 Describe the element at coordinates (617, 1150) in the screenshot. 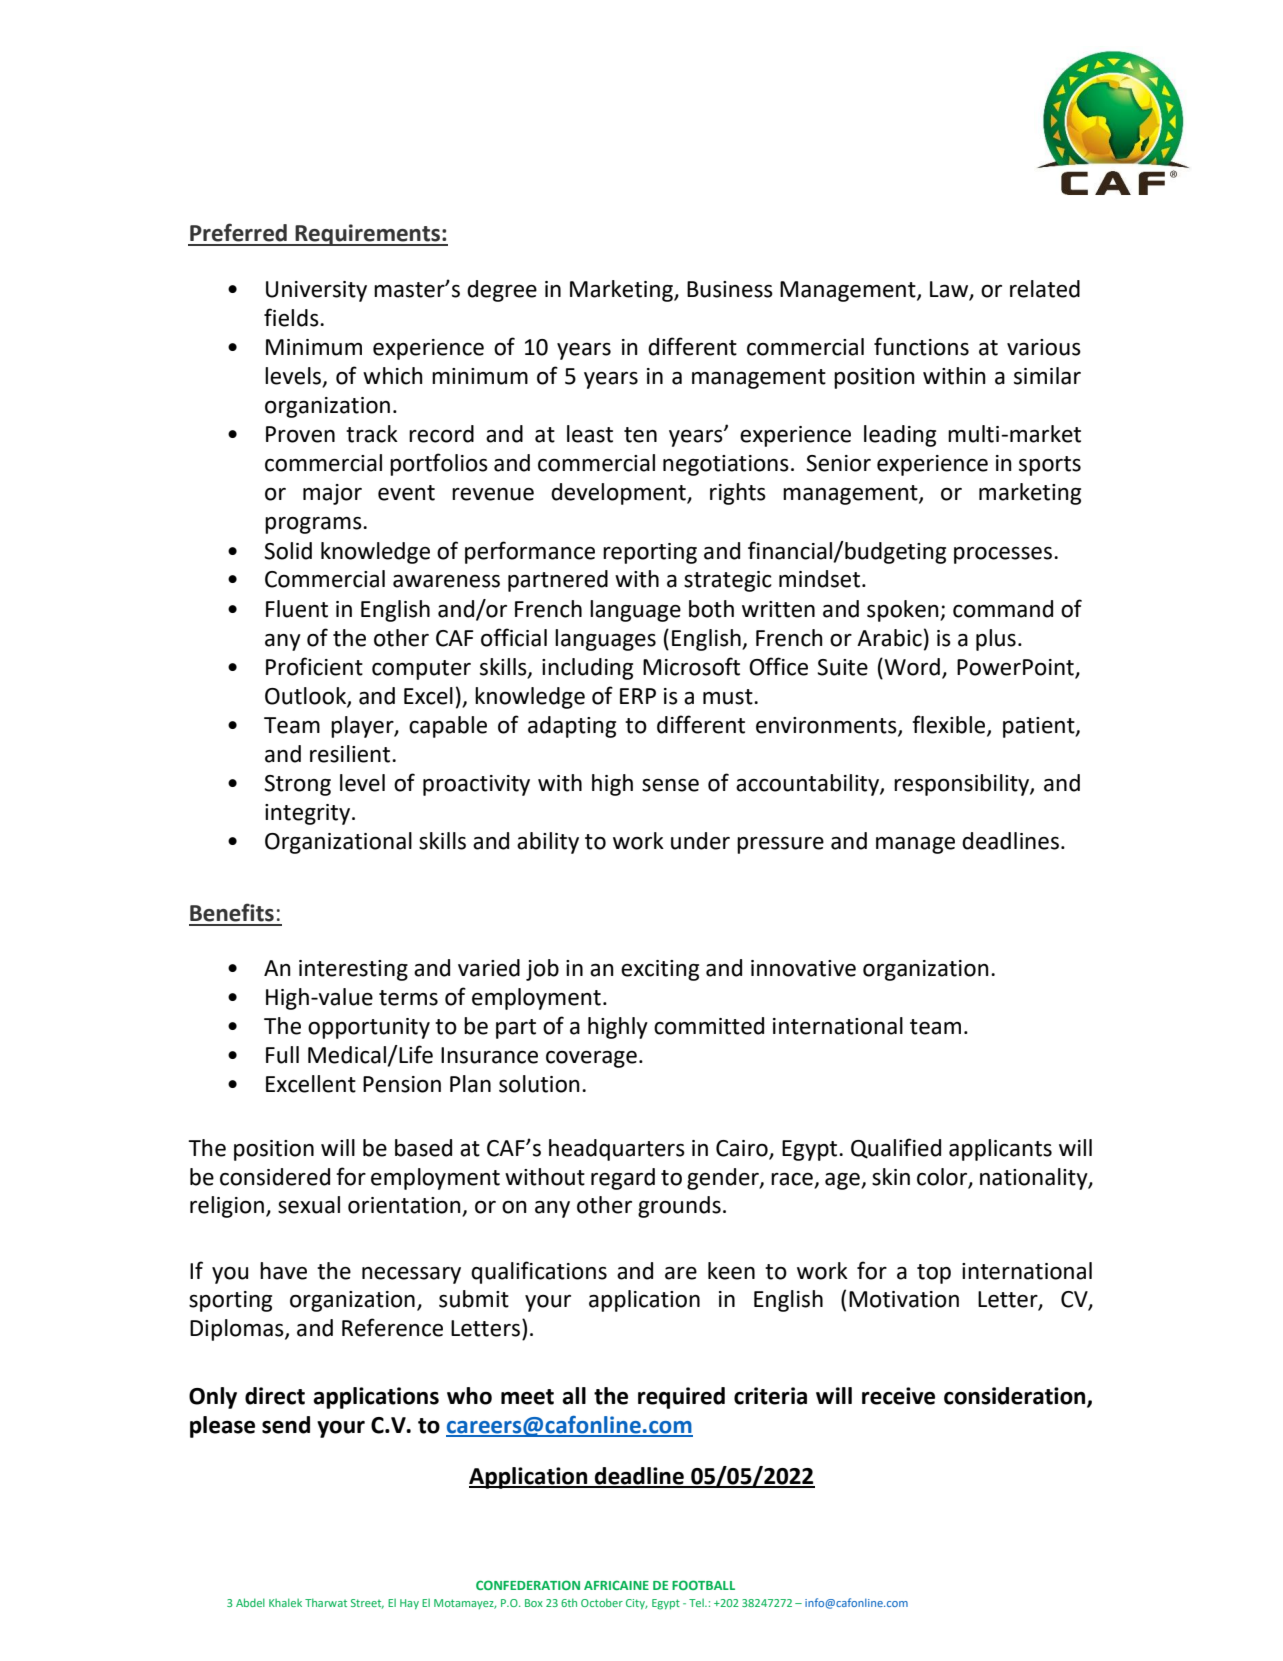

I see `headquarters` at that location.
